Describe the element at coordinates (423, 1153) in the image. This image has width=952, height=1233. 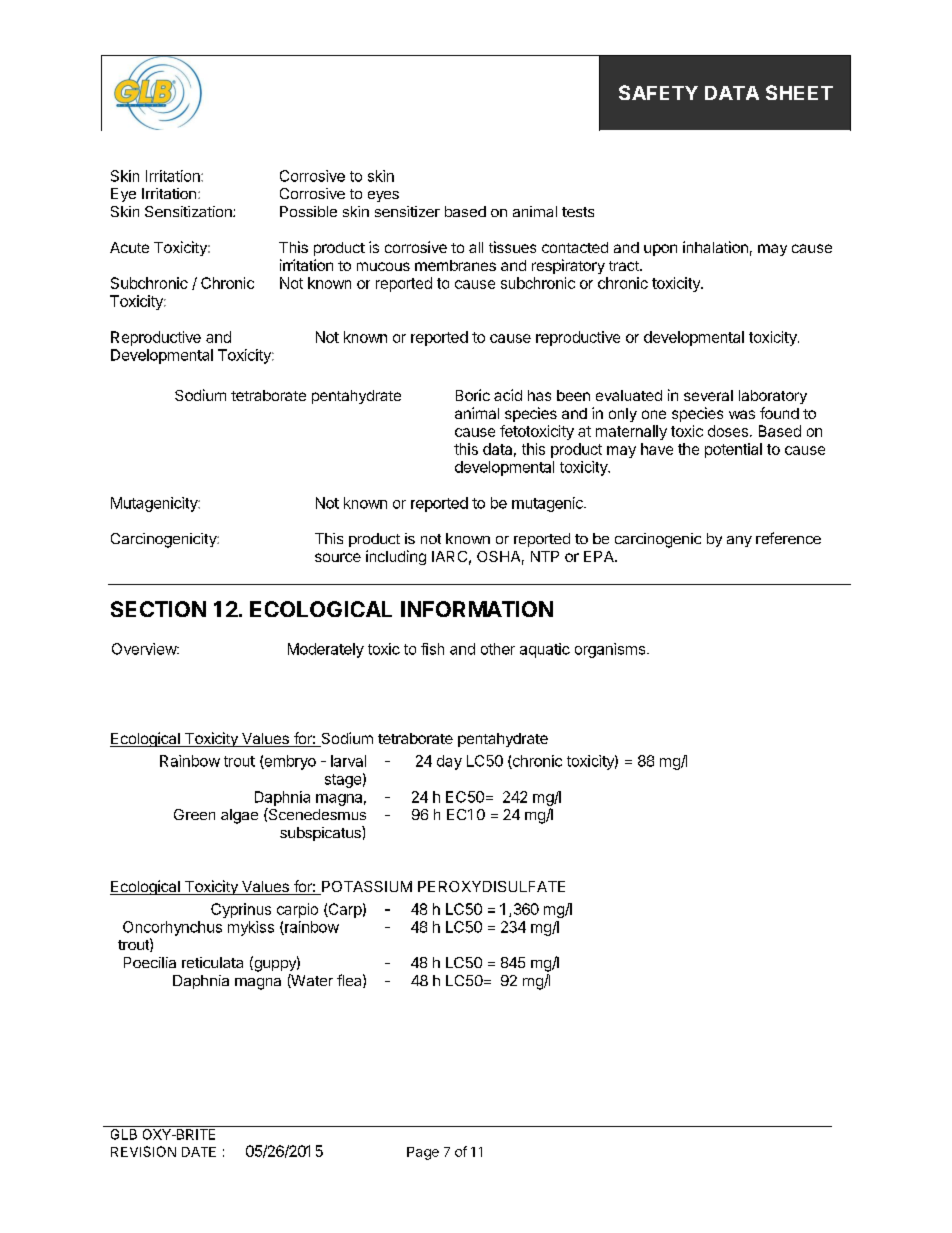
I see `Page` at that location.
